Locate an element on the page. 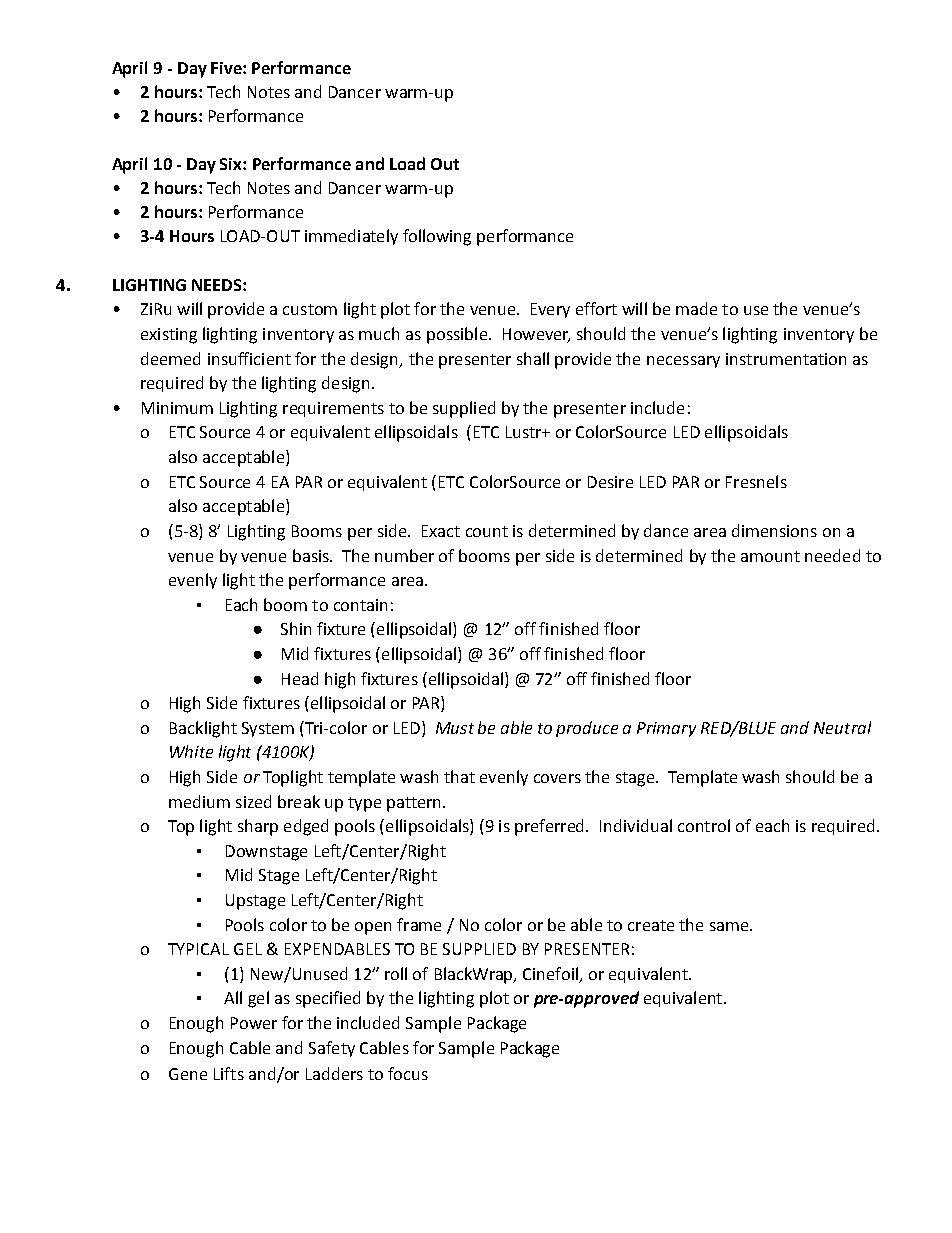 The width and height of the image is (952, 1233). Power is located at coordinates (254, 1023).
